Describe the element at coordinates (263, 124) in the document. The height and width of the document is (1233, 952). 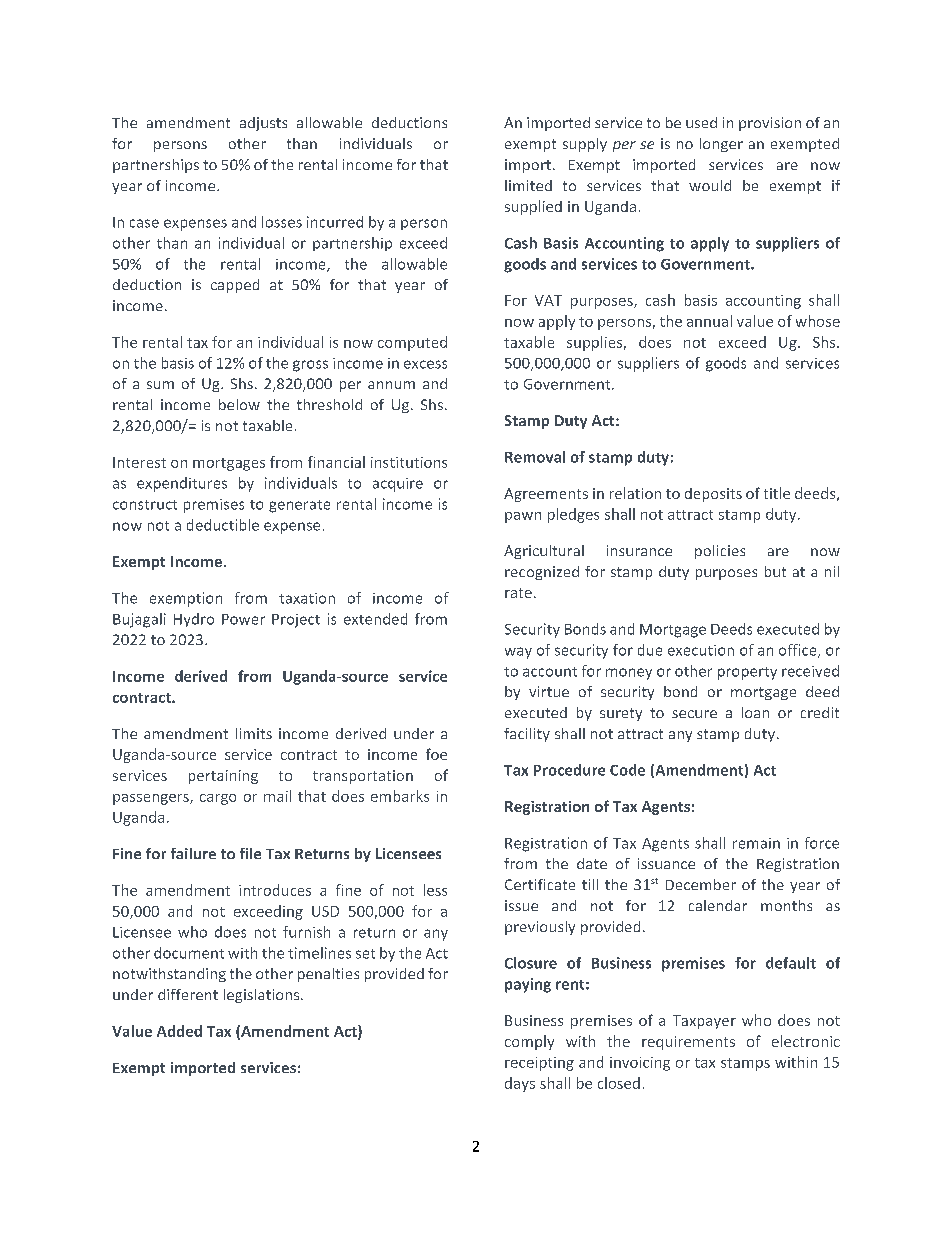
I see `adjusts` at that location.
